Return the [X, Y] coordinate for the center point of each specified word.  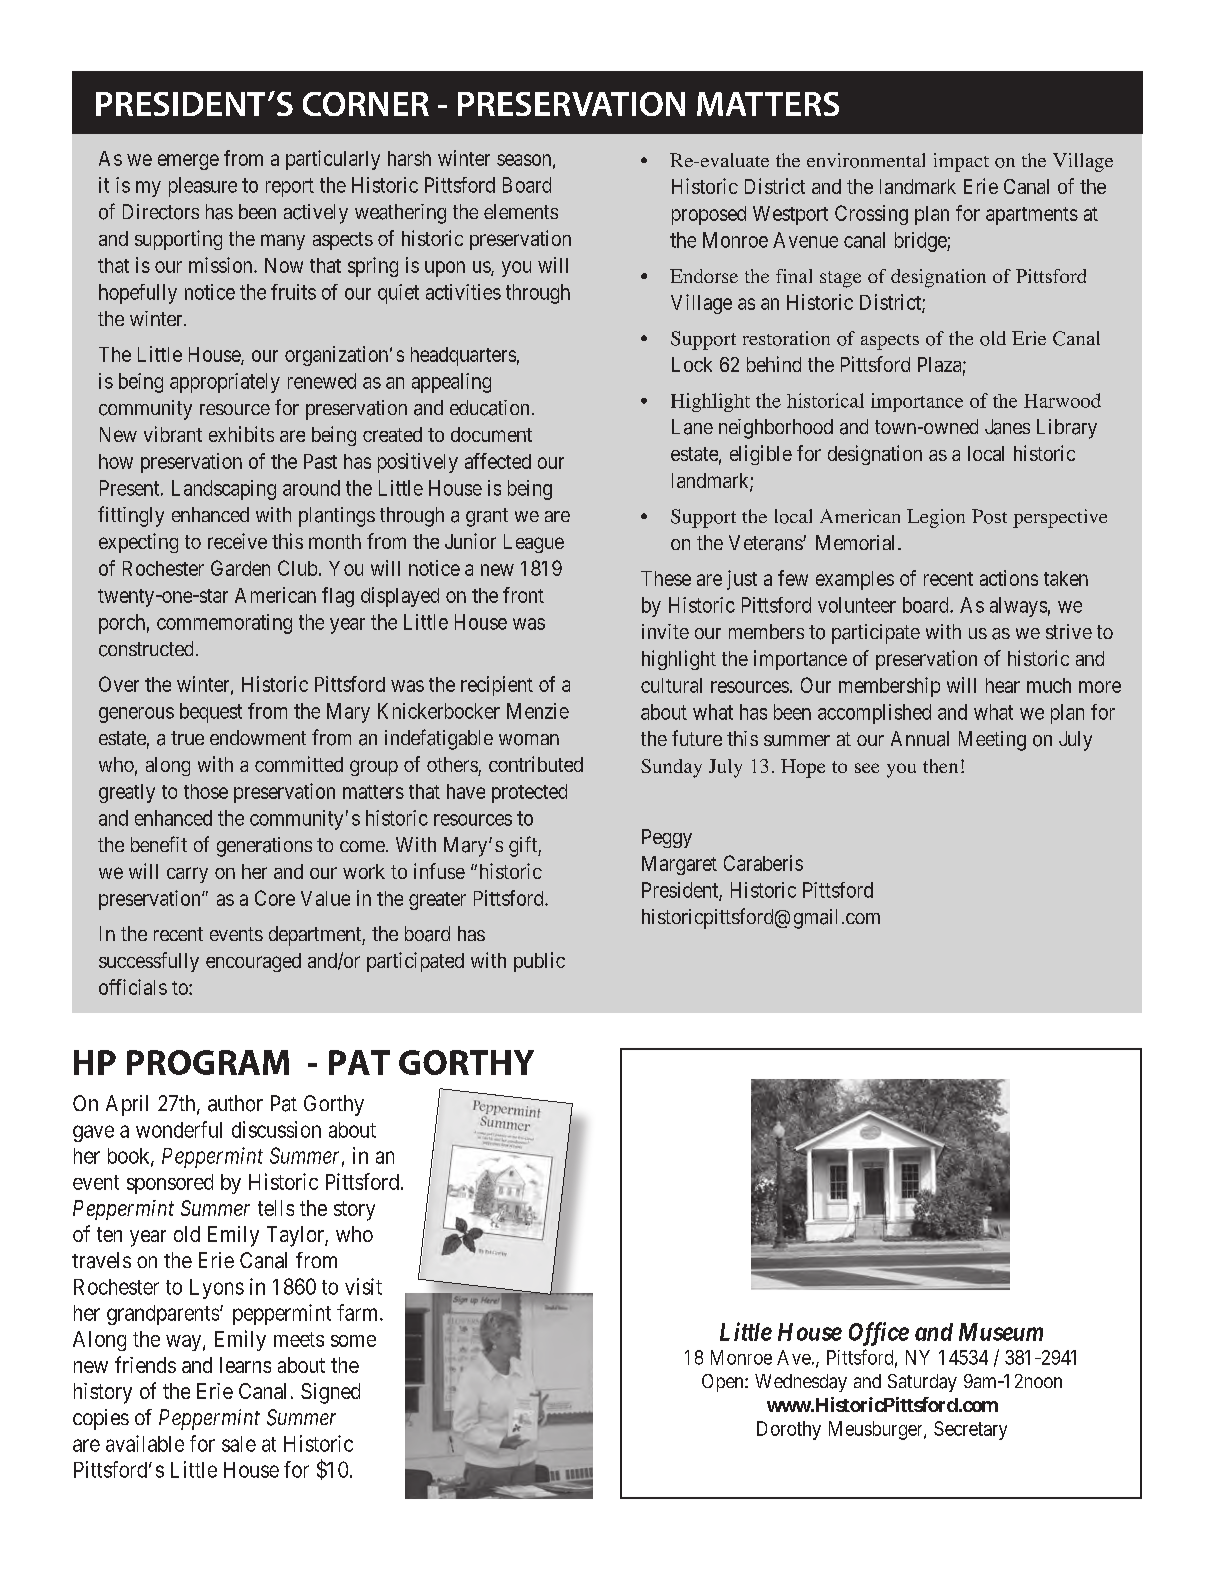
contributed [536, 764]
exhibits [241, 434]
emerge [188, 162]
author [235, 1103]
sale [239, 1444]
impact [961, 162]
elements [521, 211]
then [940, 766]
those [206, 791]
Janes [1007, 427]
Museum [1001, 1332]
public [539, 962]
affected [498, 461]
